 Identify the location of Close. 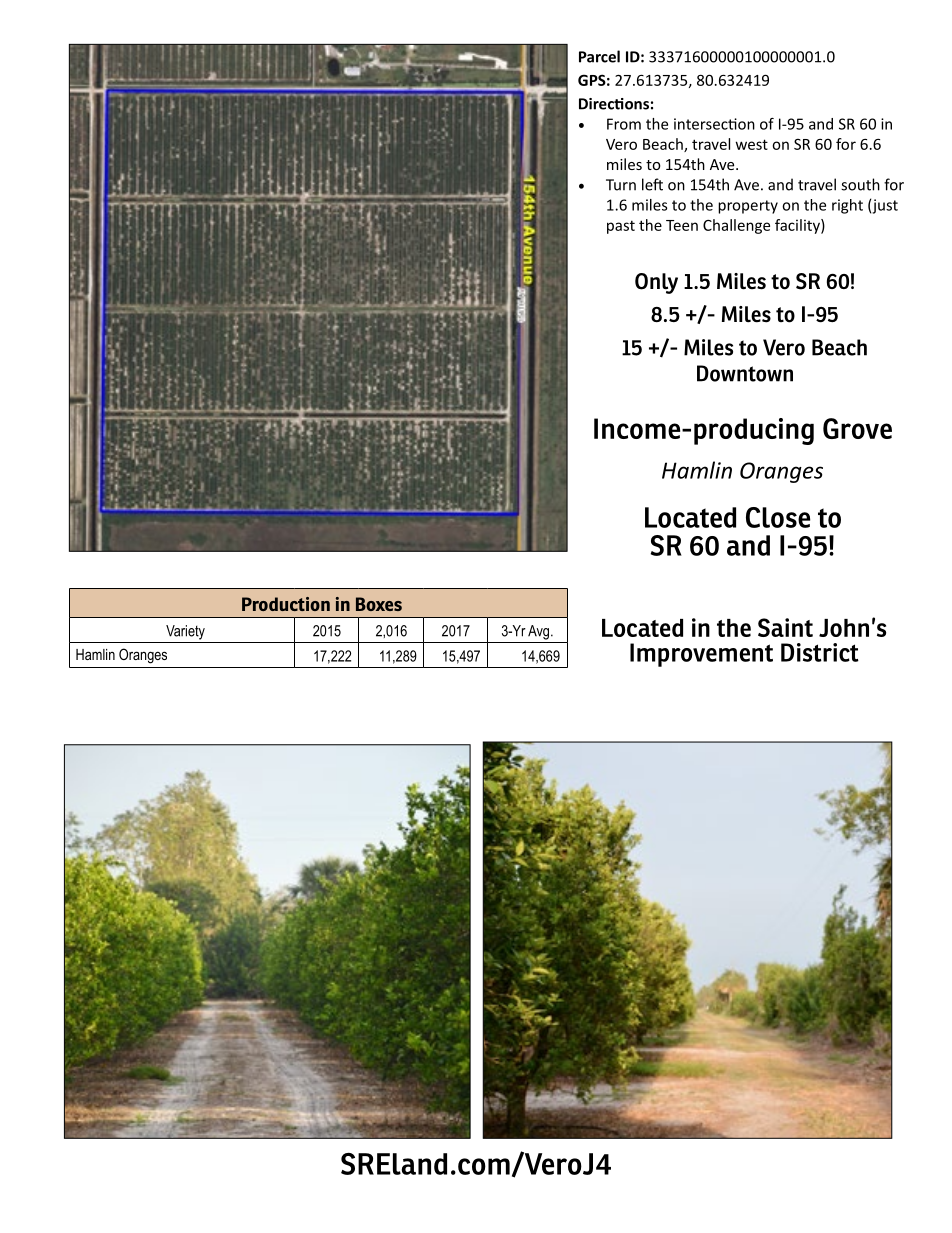
(778, 517).
